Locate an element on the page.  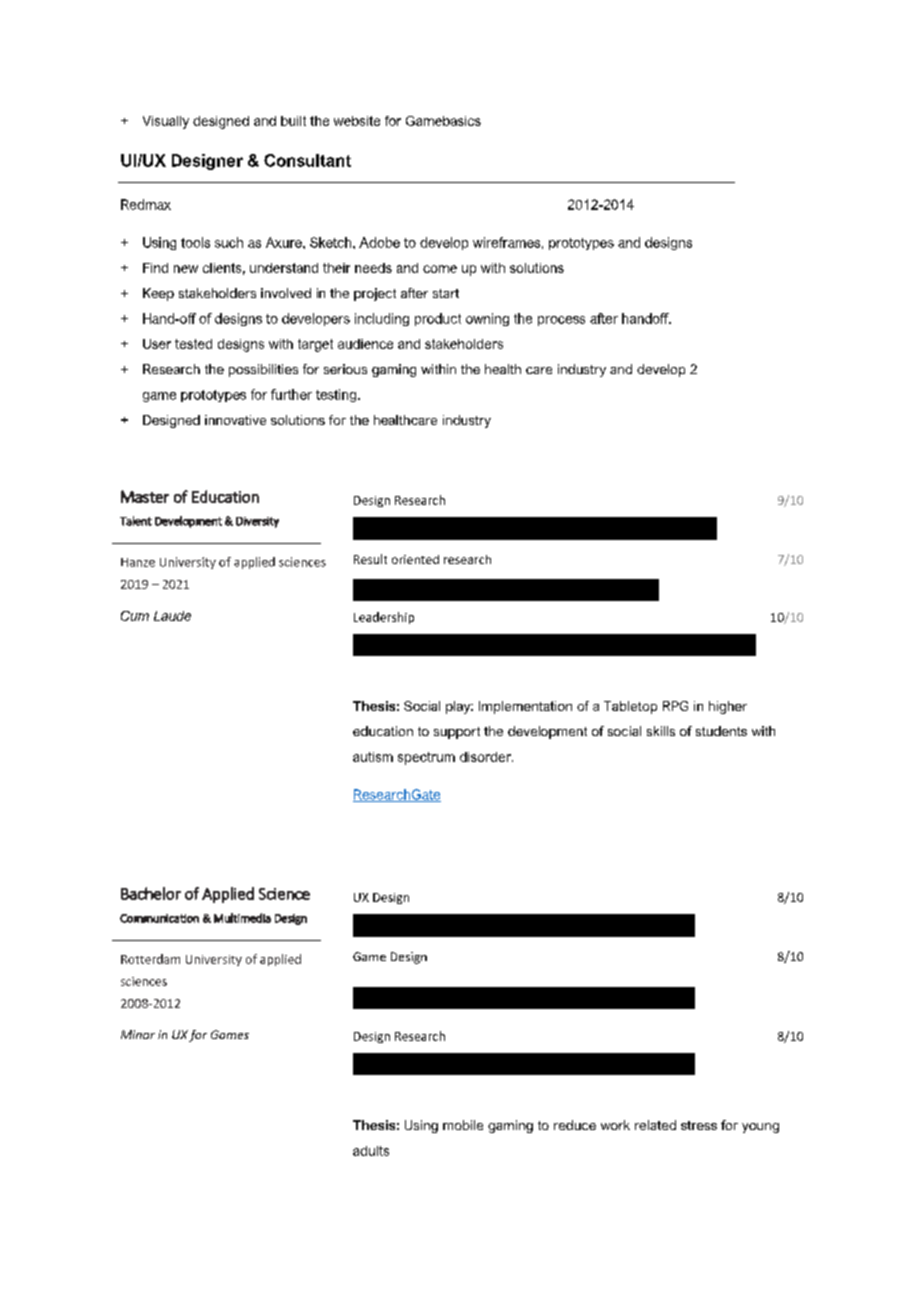
mobile is located at coordinates (463, 1125).
